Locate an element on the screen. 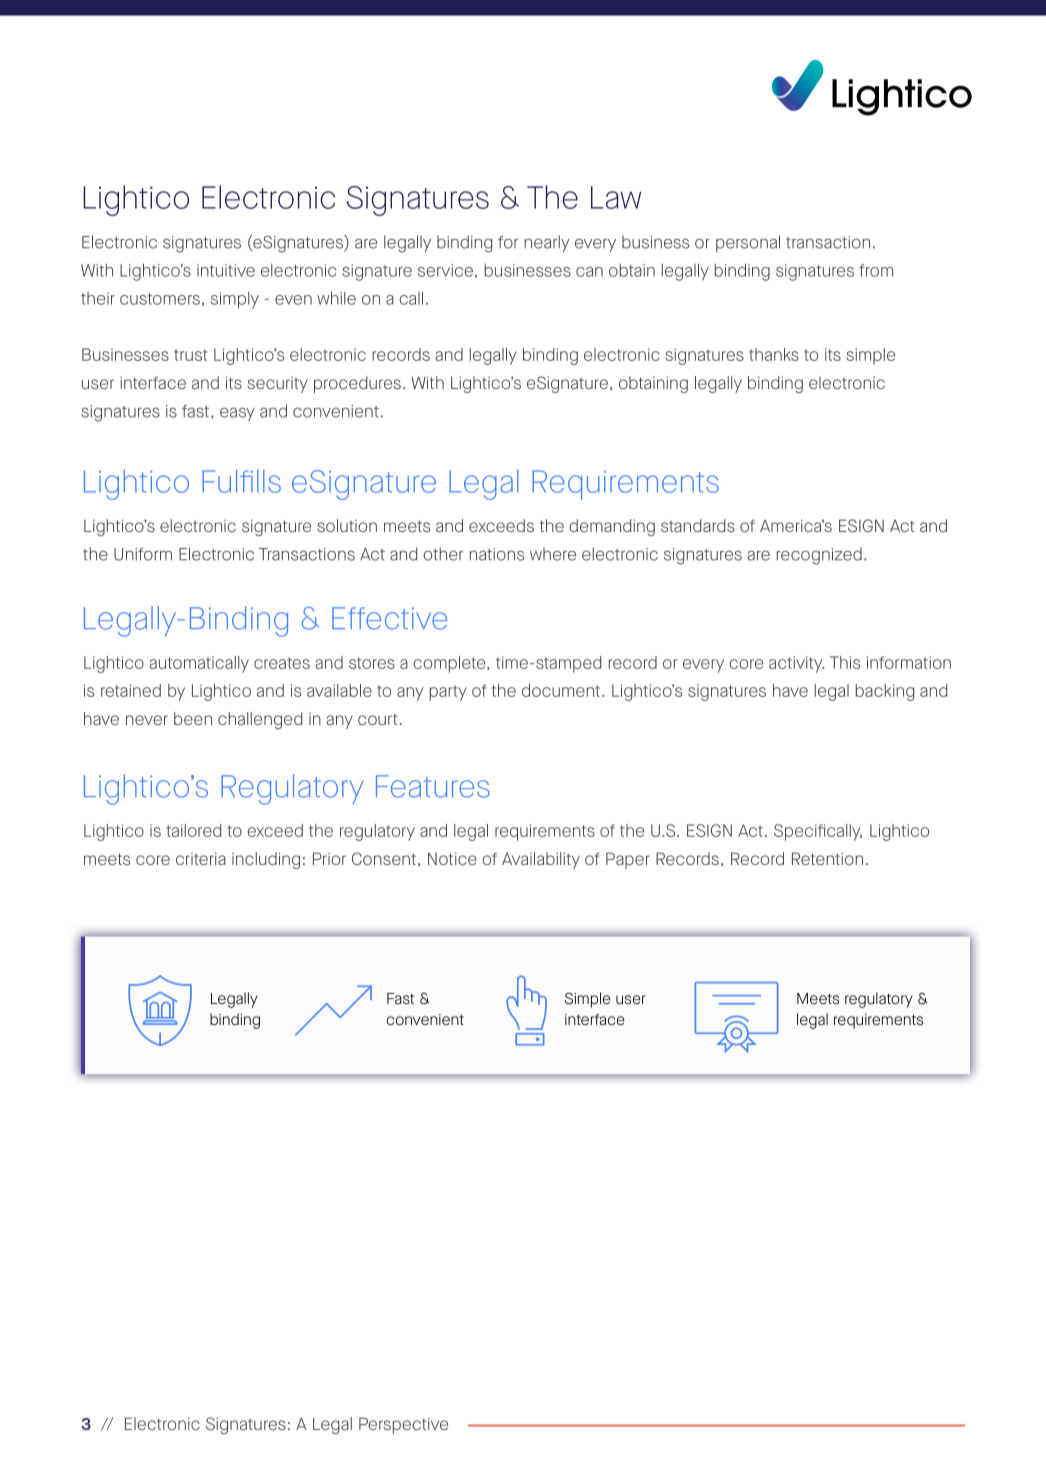 The image size is (1046, 1480). intuitive is located at coordinates (226, 270).
